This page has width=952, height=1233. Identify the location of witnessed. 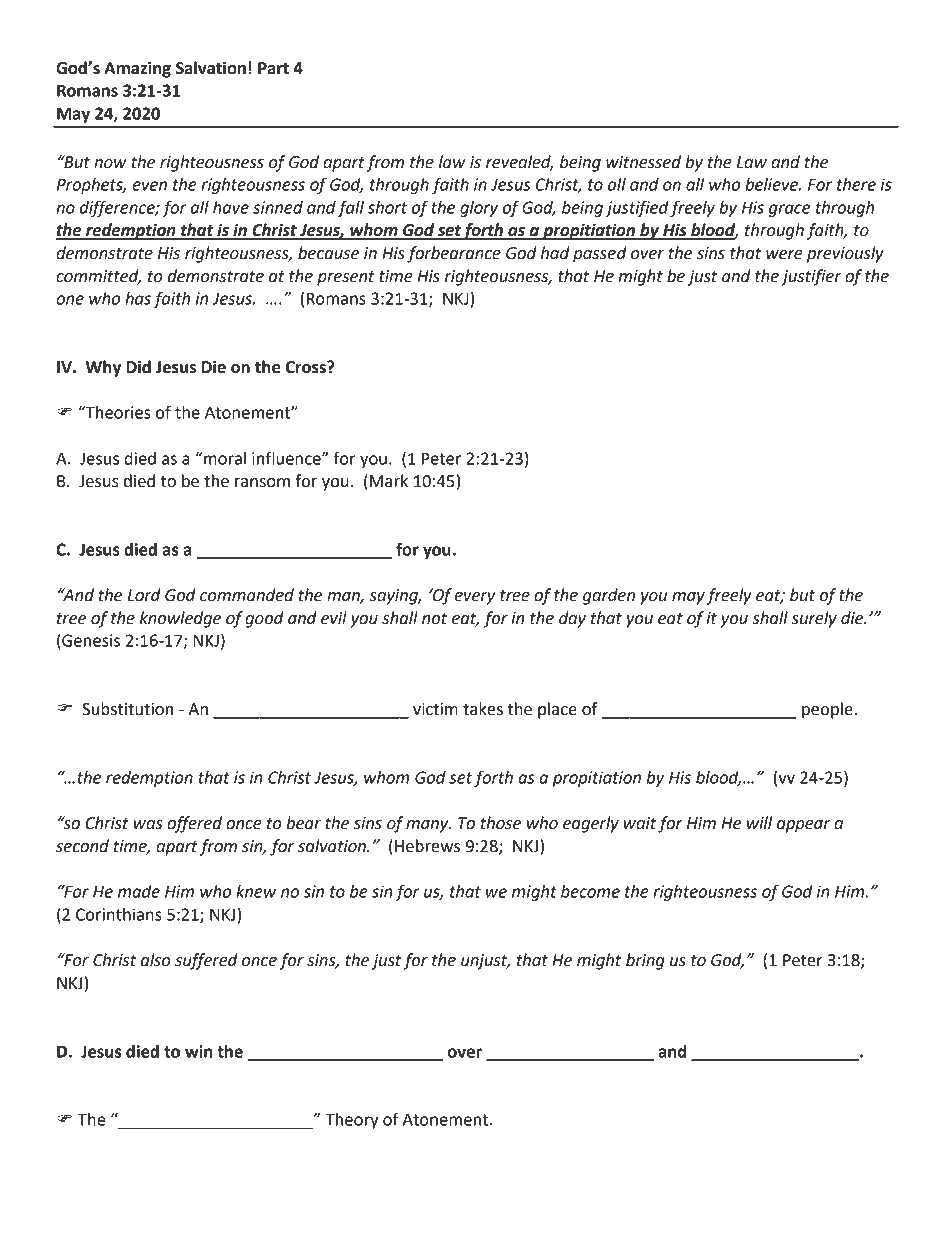
(643, 162).
